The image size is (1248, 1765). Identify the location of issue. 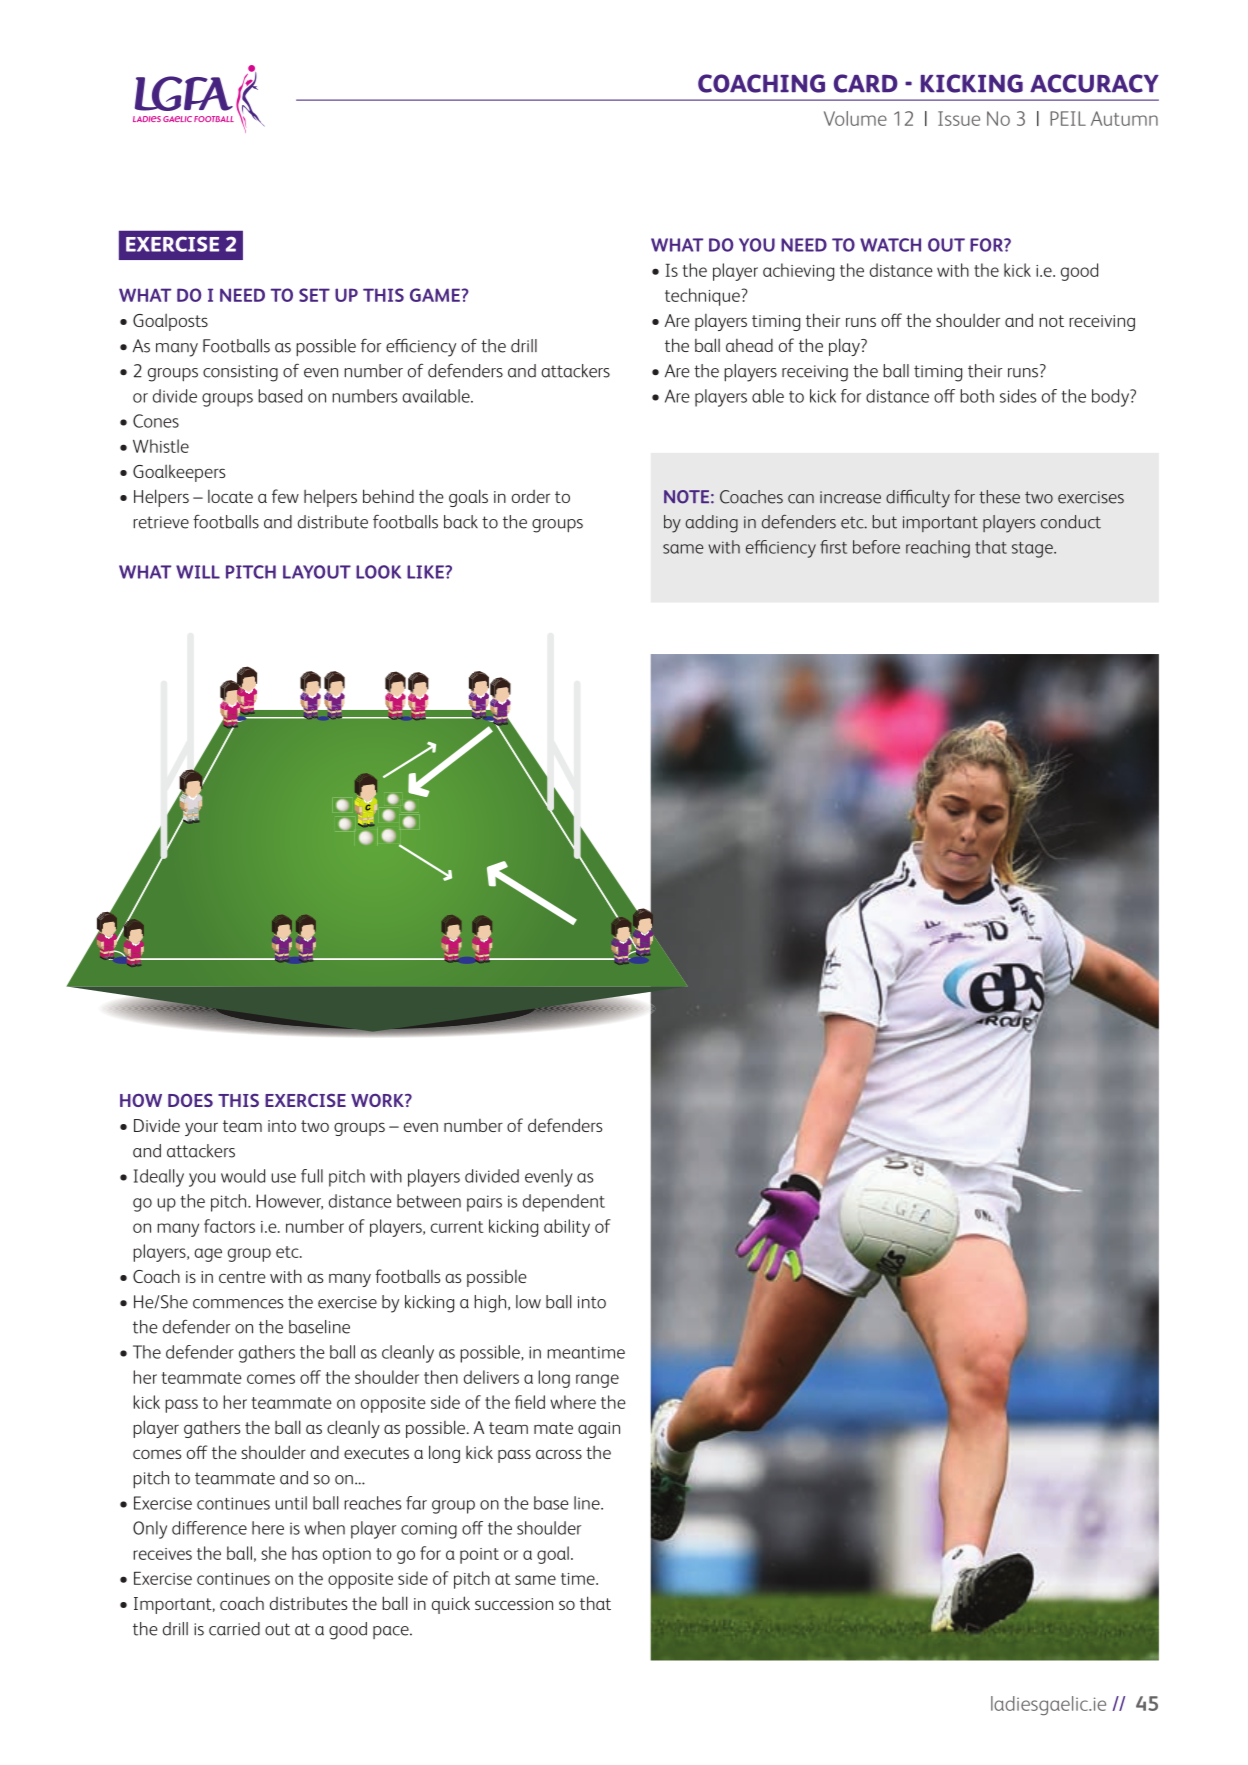
(959, 118).
